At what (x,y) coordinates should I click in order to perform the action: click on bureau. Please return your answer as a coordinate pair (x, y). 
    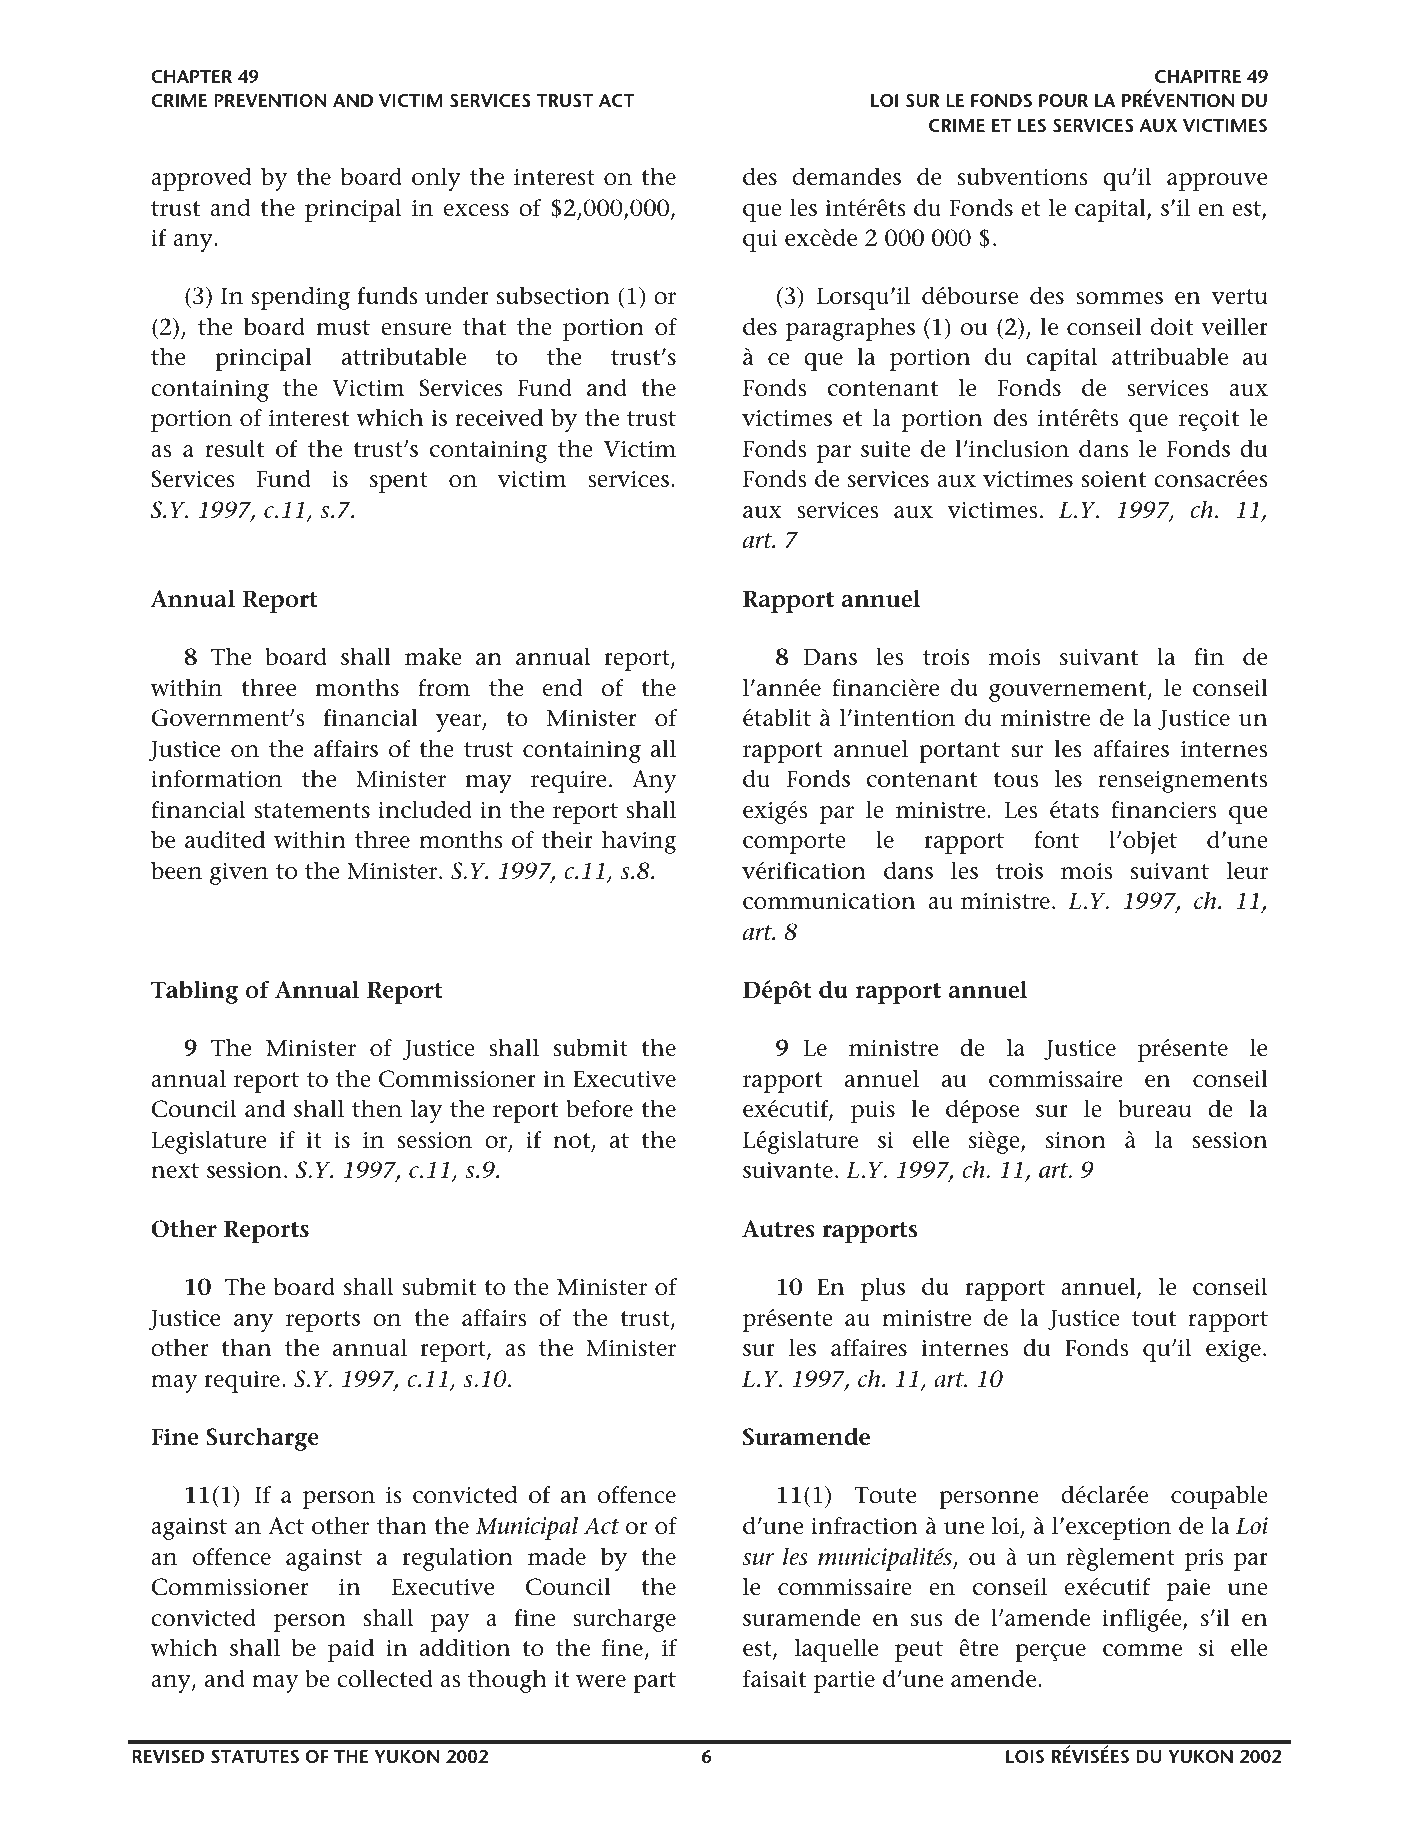
    Looking at the image, I should click on (1154, 1109).
